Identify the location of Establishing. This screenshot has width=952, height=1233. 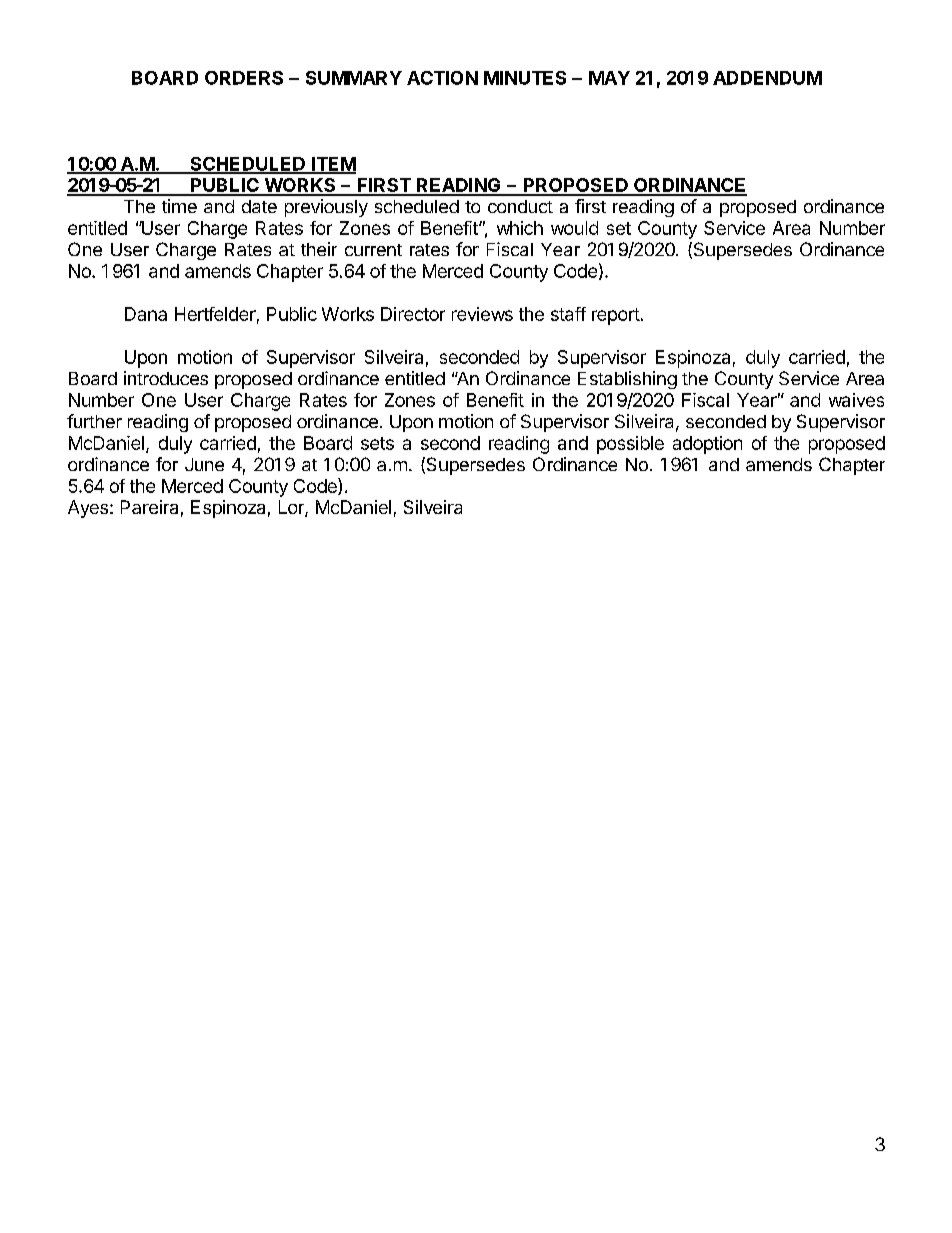
(627, 380).
